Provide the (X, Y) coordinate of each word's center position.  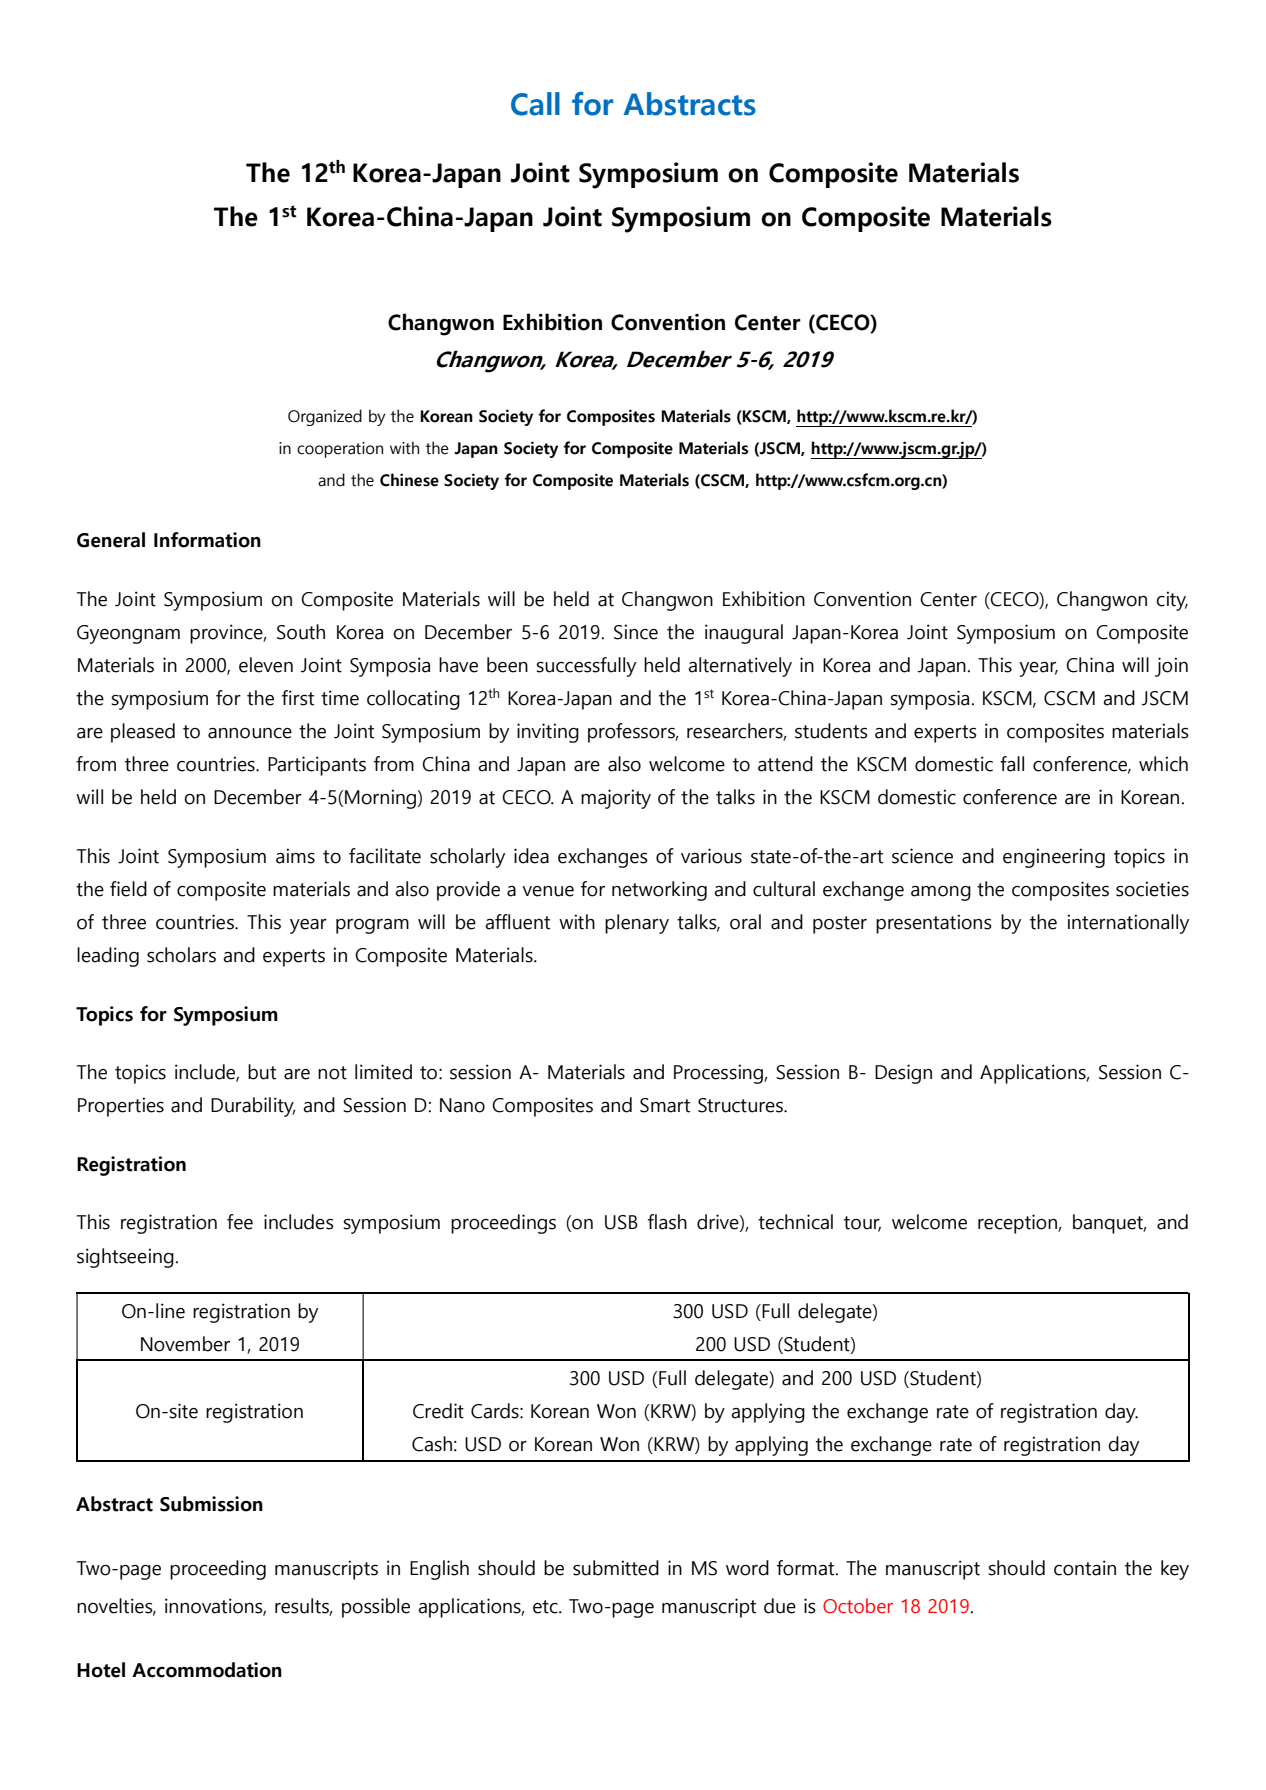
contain (1085, 1568)
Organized (325, 417)
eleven (266, 665)
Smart (665, 1105)
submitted (616, 1568)
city (1172, 601)
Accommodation (207, 1670)
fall (1012, 764)
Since (636, 632)
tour (862, 1224)
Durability (253, 1107)
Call (535, 104)
